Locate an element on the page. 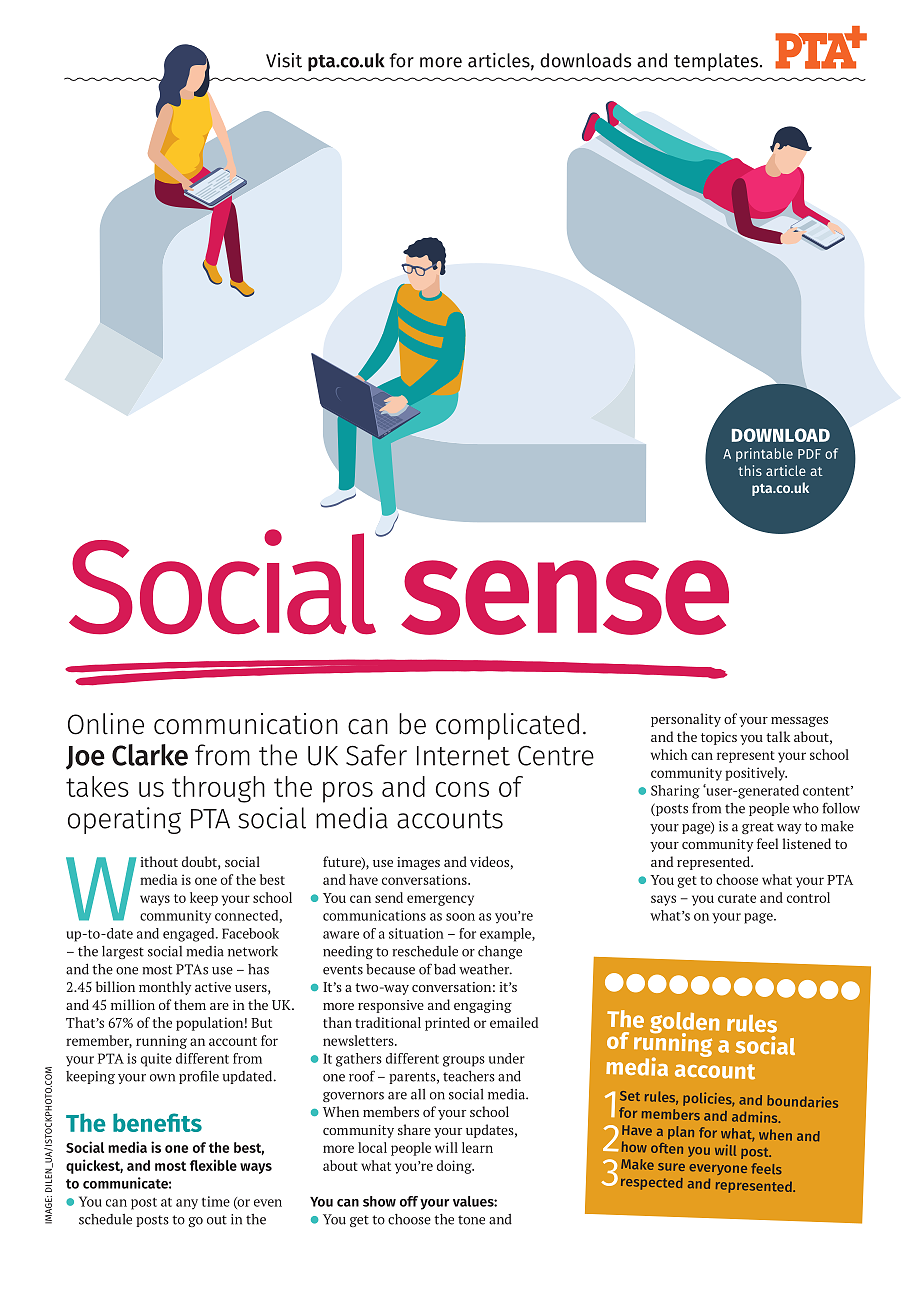 This document has height=1308, width=924. templates is located at coordinates (717, 62).
